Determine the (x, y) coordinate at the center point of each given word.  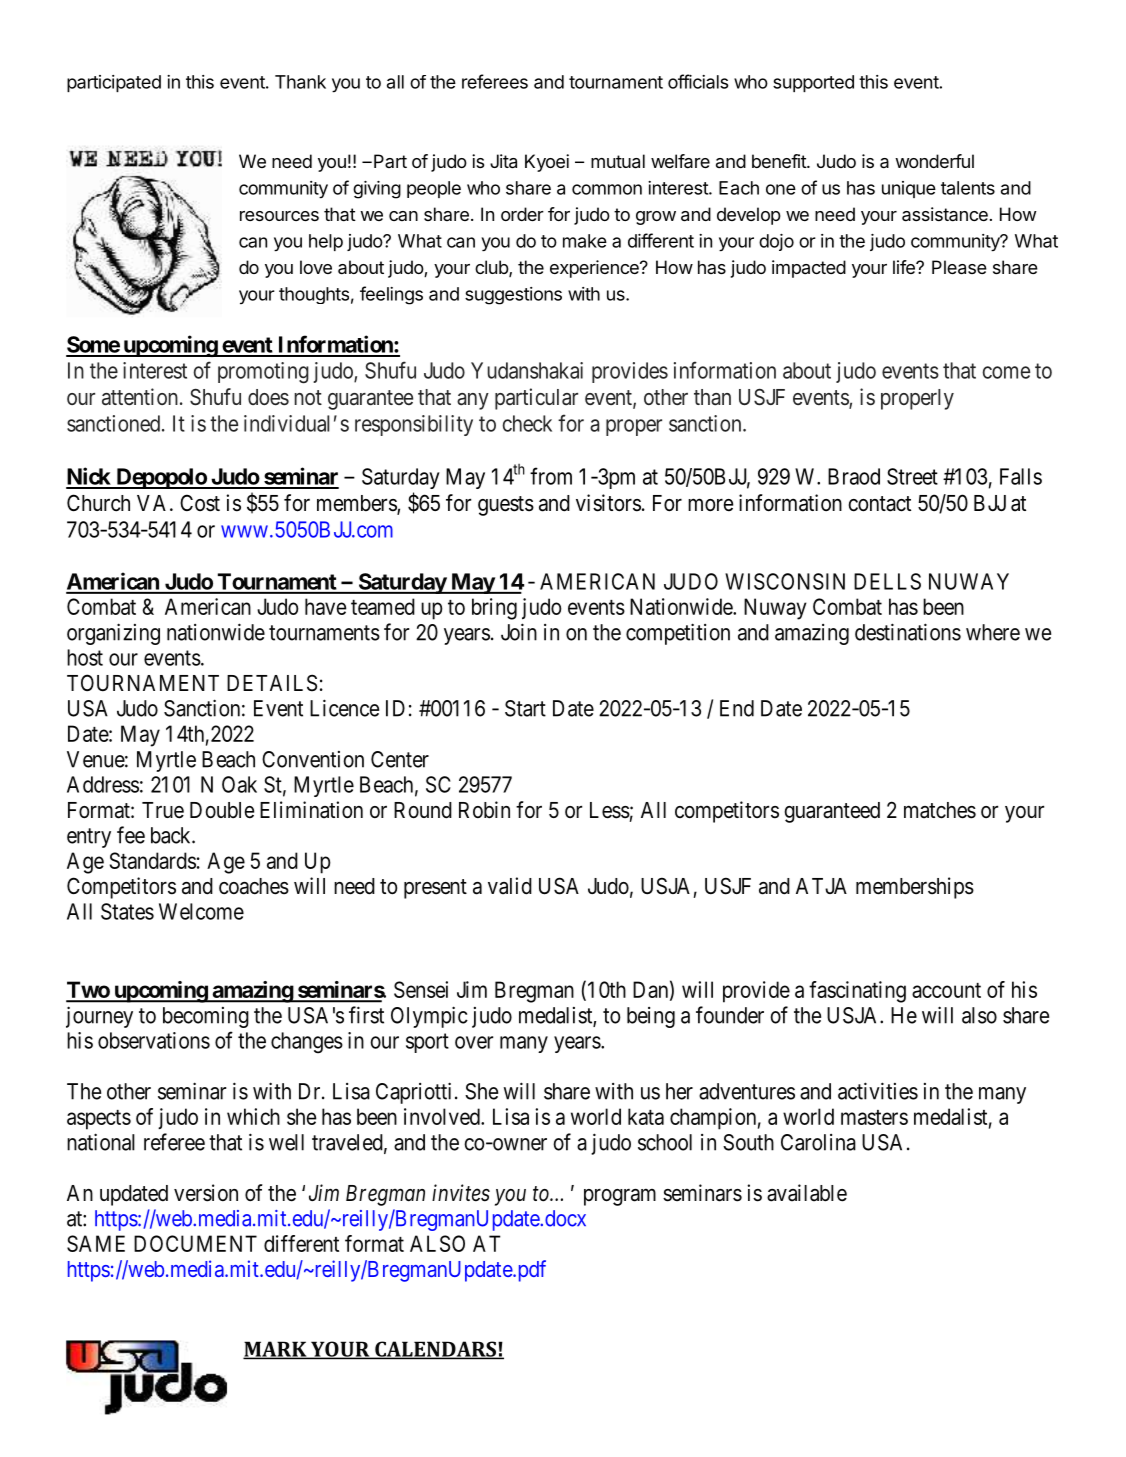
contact (880, 504)
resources (279, 216)
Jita (503, 161)
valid (510, 886)
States (127, 911)
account (946, 990)
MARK (276, 1350)
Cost (200, 503)
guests (506, 506)
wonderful (934, 161)
